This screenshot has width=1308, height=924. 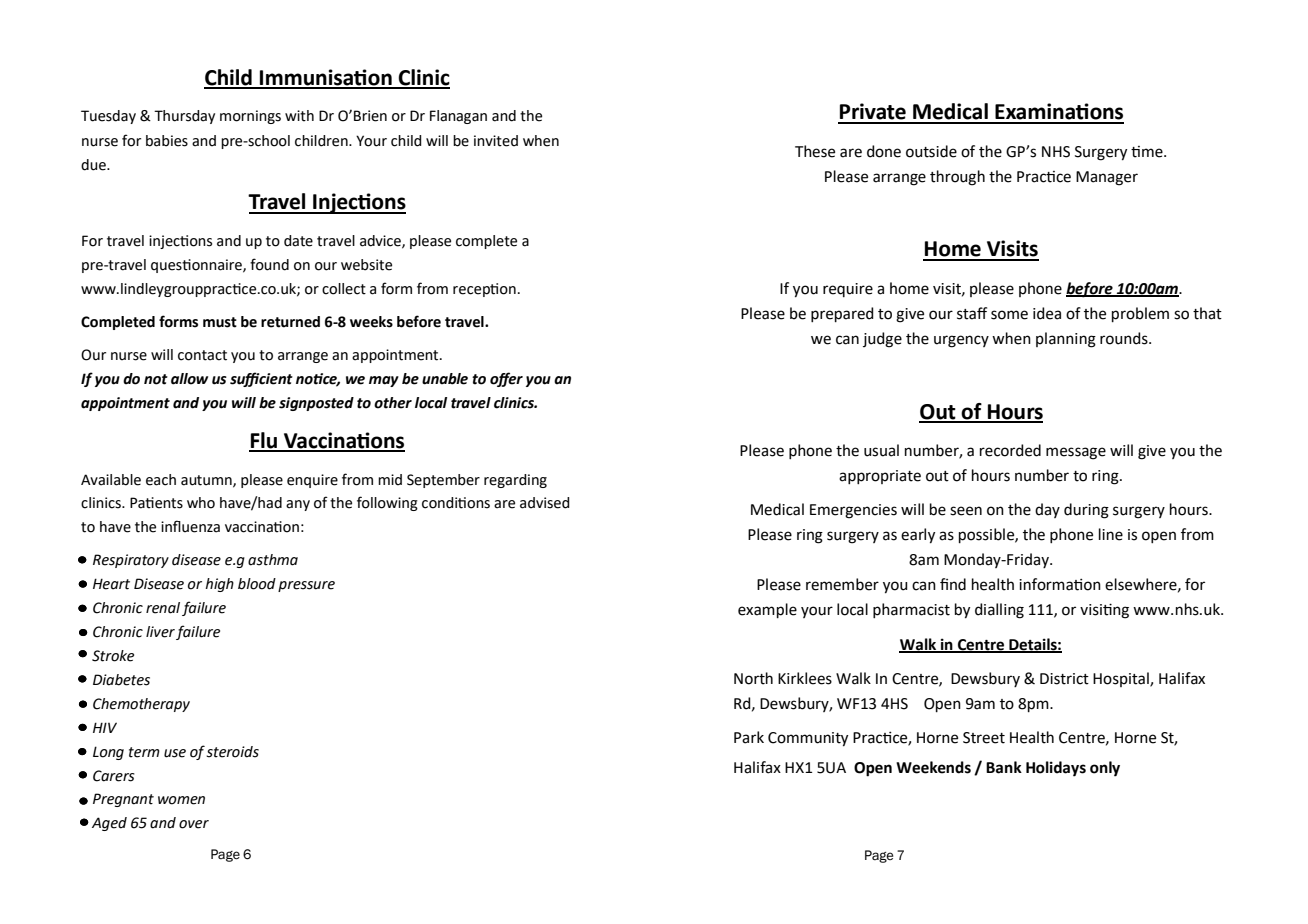 I want to click on influenza, so click(x=190, y=526).
